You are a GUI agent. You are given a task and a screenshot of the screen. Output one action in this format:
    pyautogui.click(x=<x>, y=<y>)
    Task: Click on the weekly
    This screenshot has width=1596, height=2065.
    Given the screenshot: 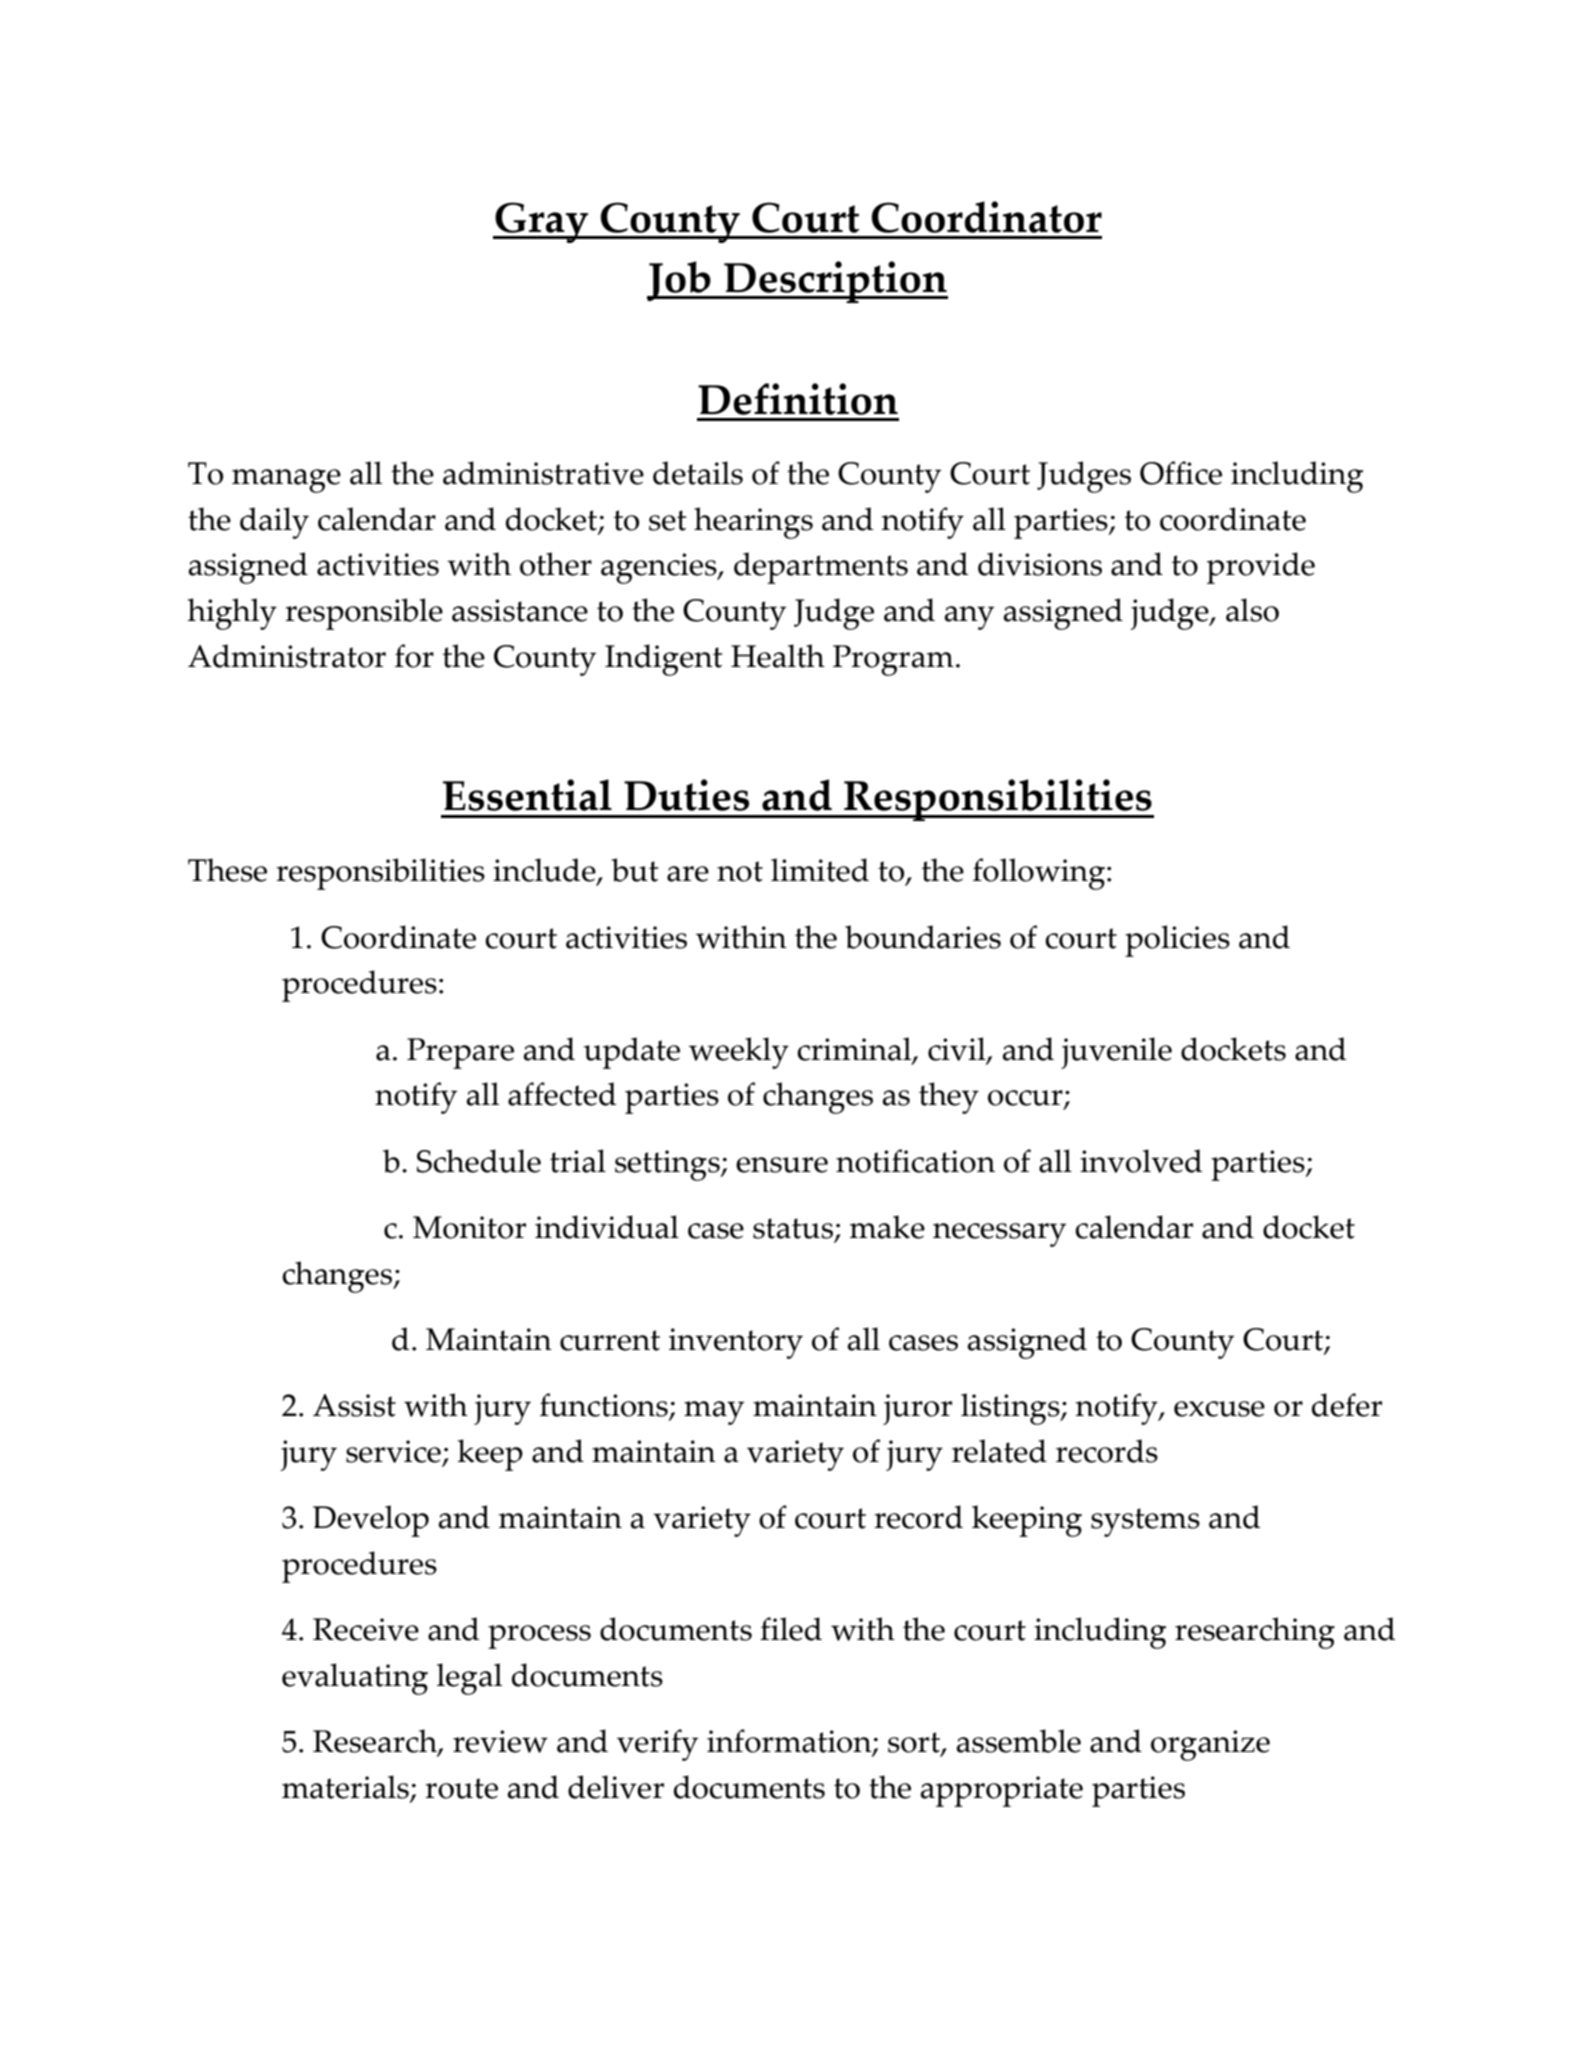 What is the action you would take?
    pyautogui.click(x=739, y=1053)
